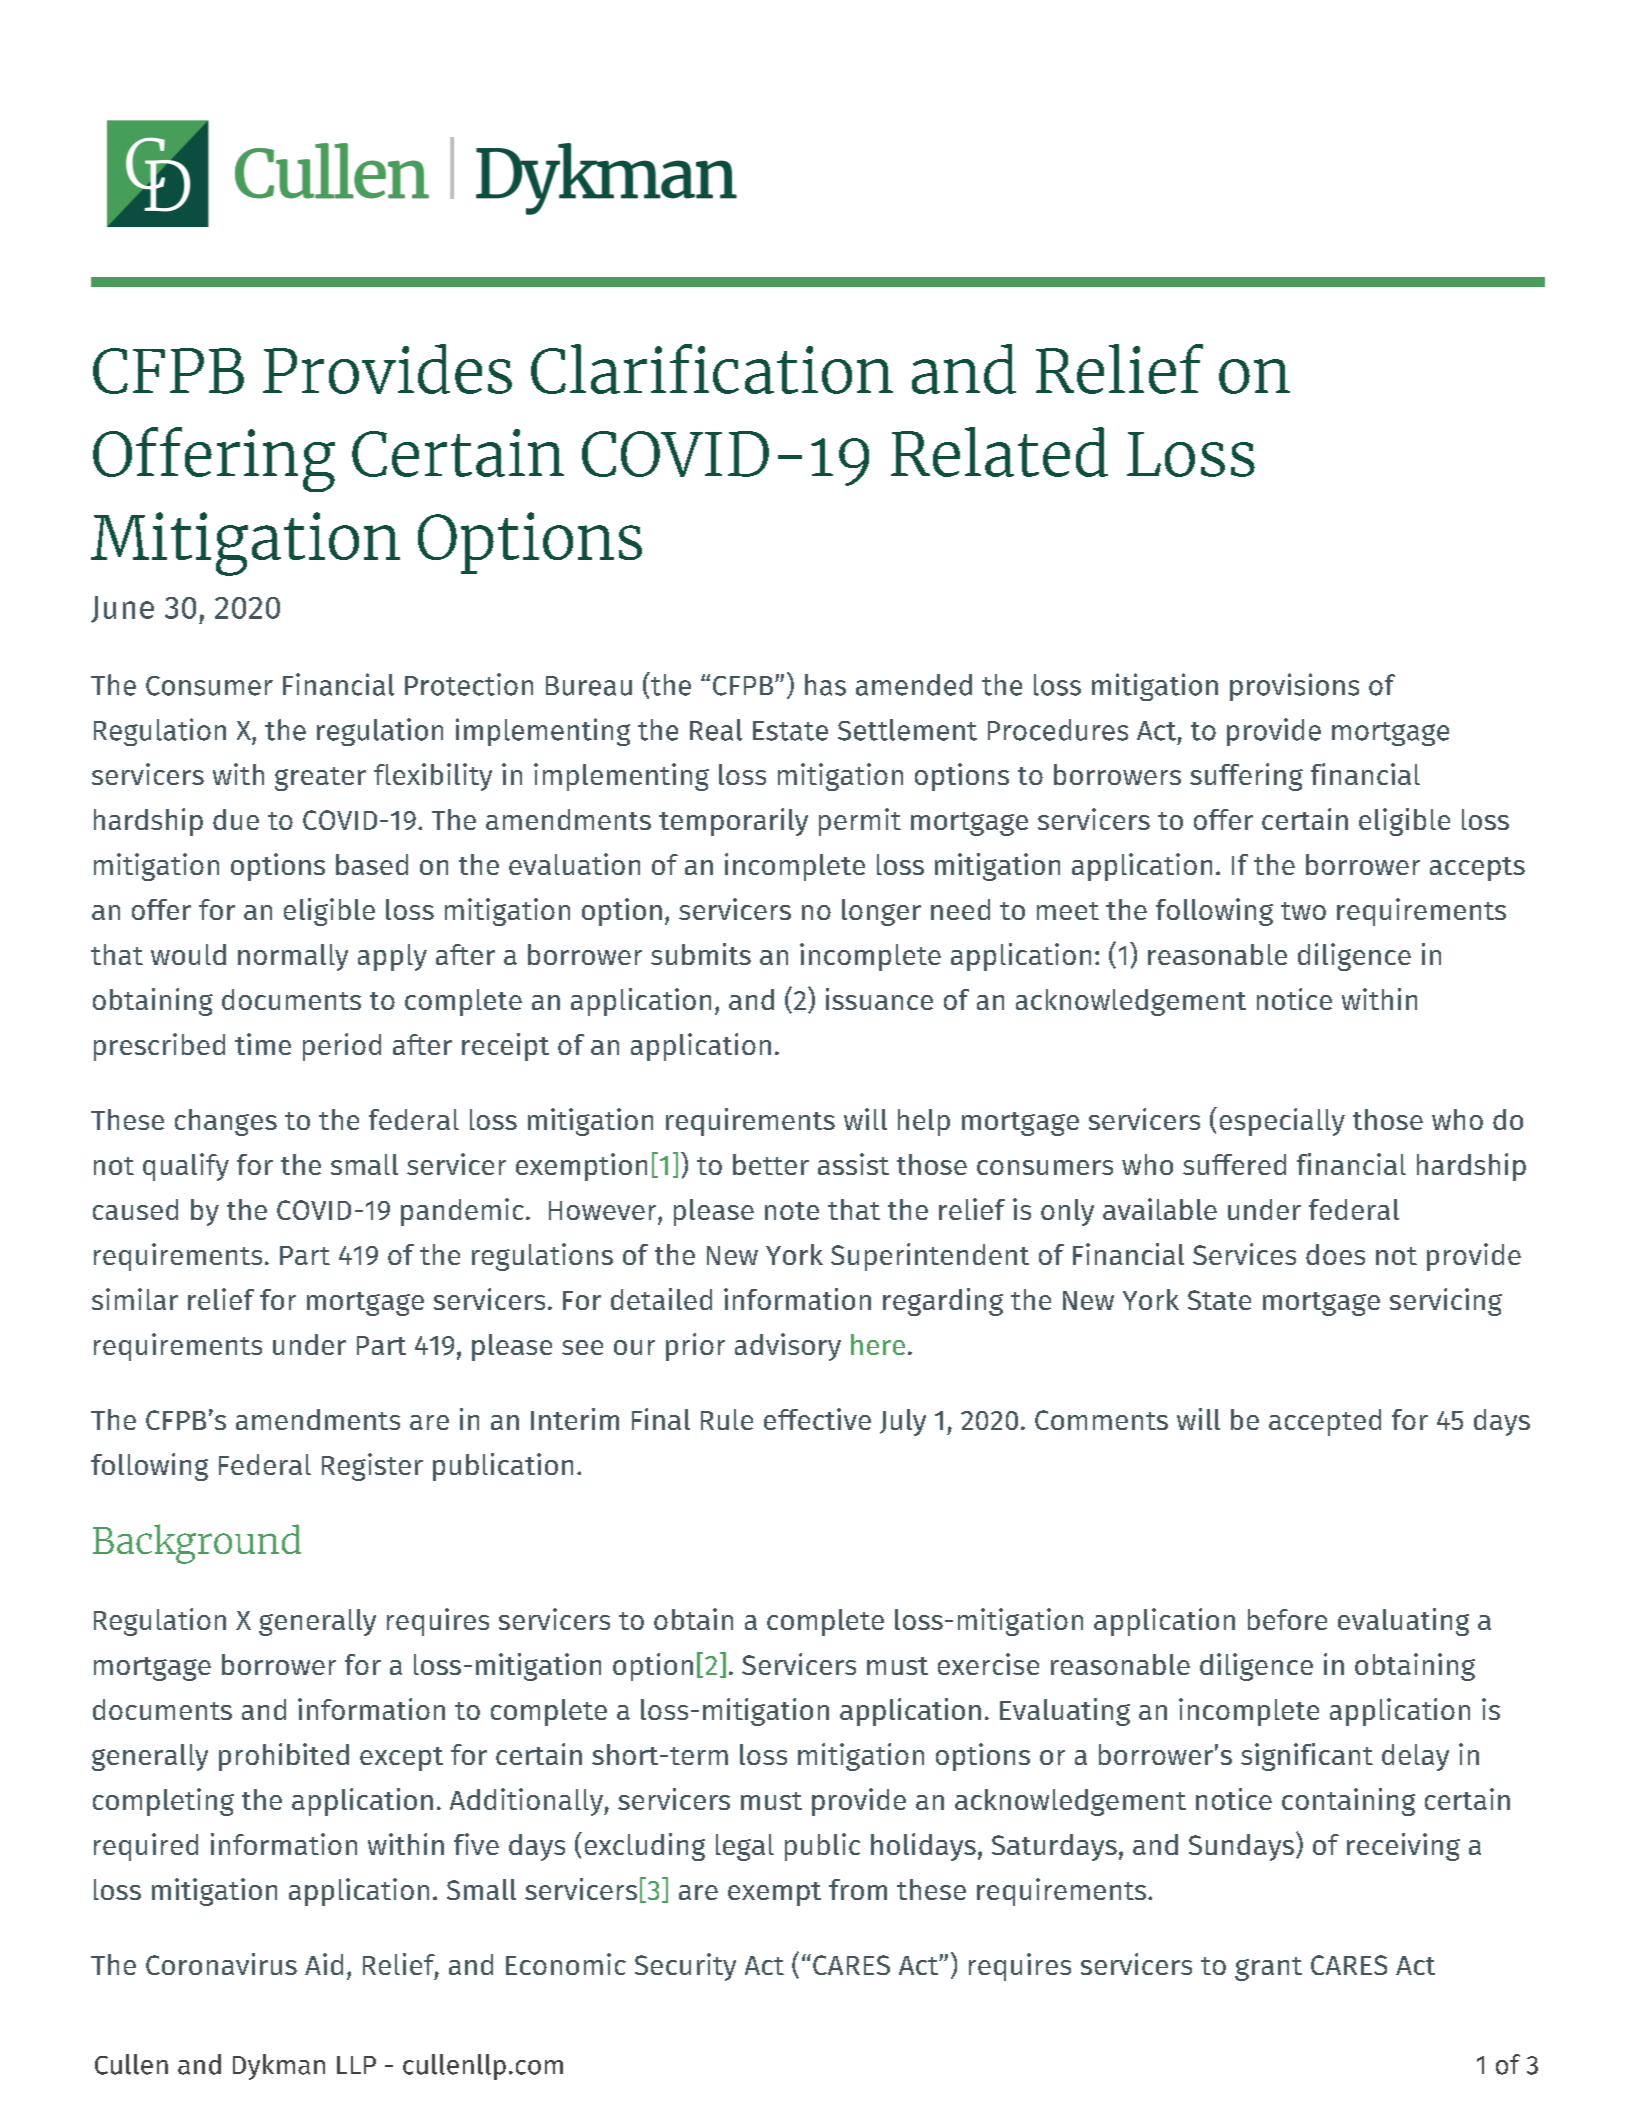  What do you see at coordinates (293, 957) in the image?
I see `normally` at bounding box center [293, 957].
